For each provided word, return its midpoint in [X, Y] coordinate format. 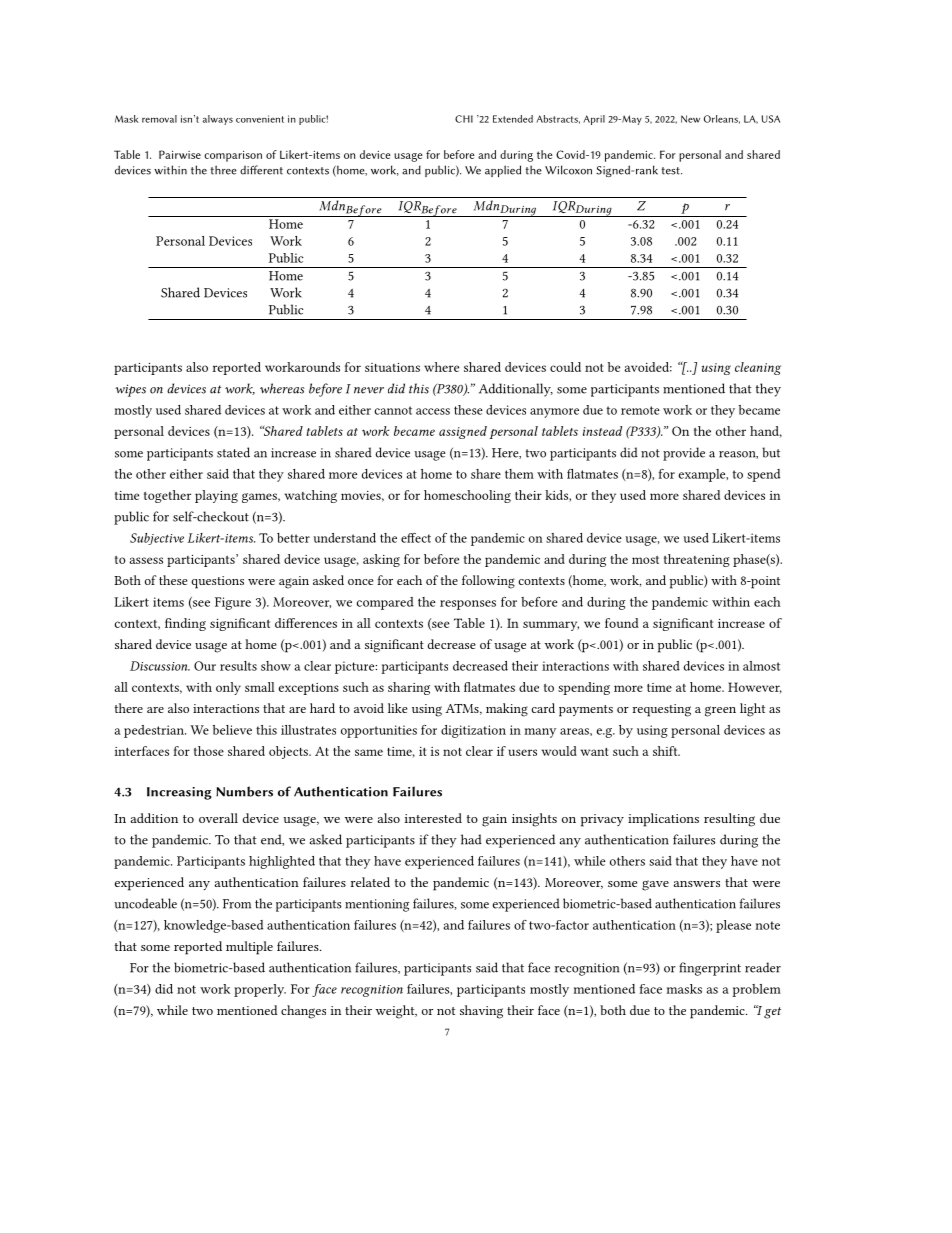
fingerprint [710, 969]
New [690, 119]
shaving [481, 1012]
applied [503, 171]
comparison [233, 156]
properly [260, 990]
